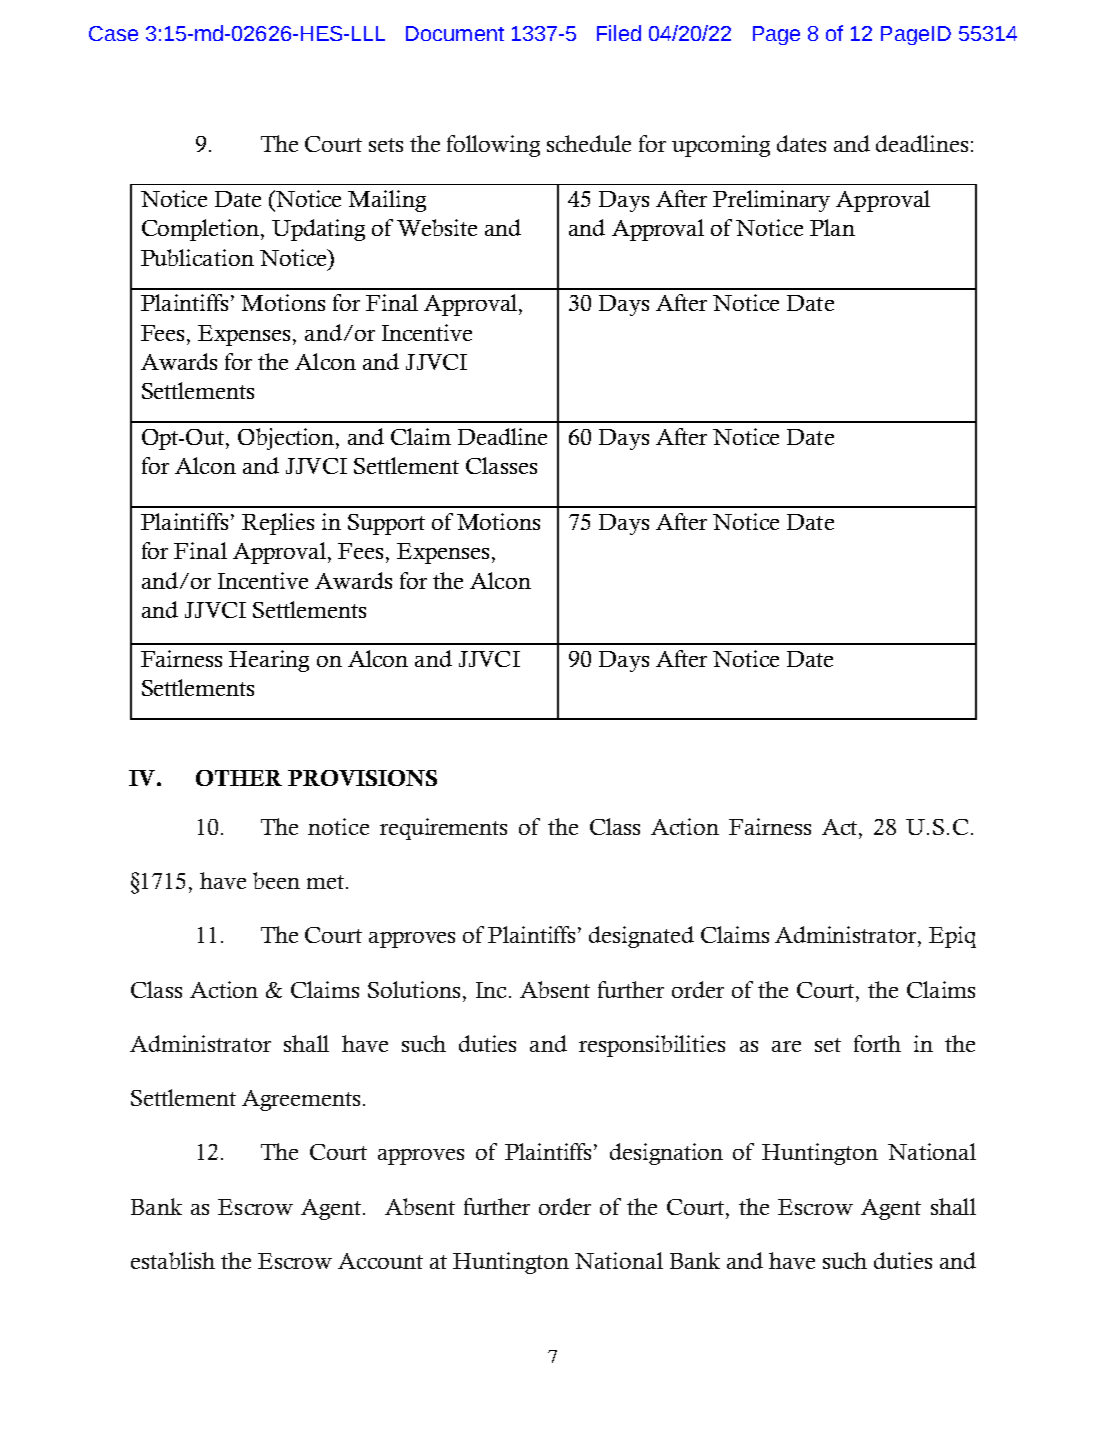  Describe the element at coordinates (269, 661) in the page. I see `Hearing` at that location.
